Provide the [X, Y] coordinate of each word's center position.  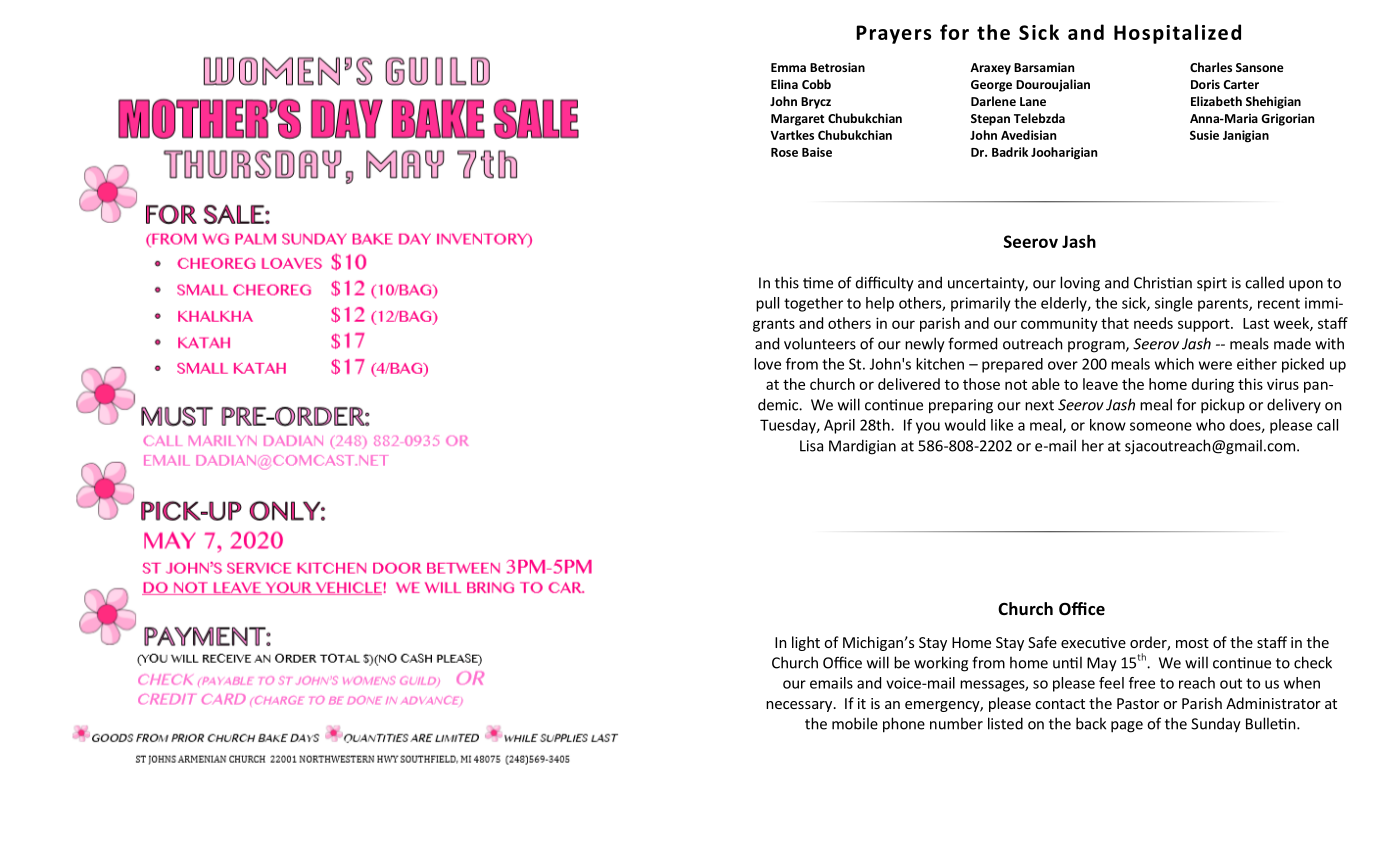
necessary [800, 706]
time [818, 283]
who [1210, 425]
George [991, 86]
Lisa [811, 446]
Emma [788, 67]
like [1002, 425]
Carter [1241, 84]
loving [1080, 284]
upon [1306, 285]
